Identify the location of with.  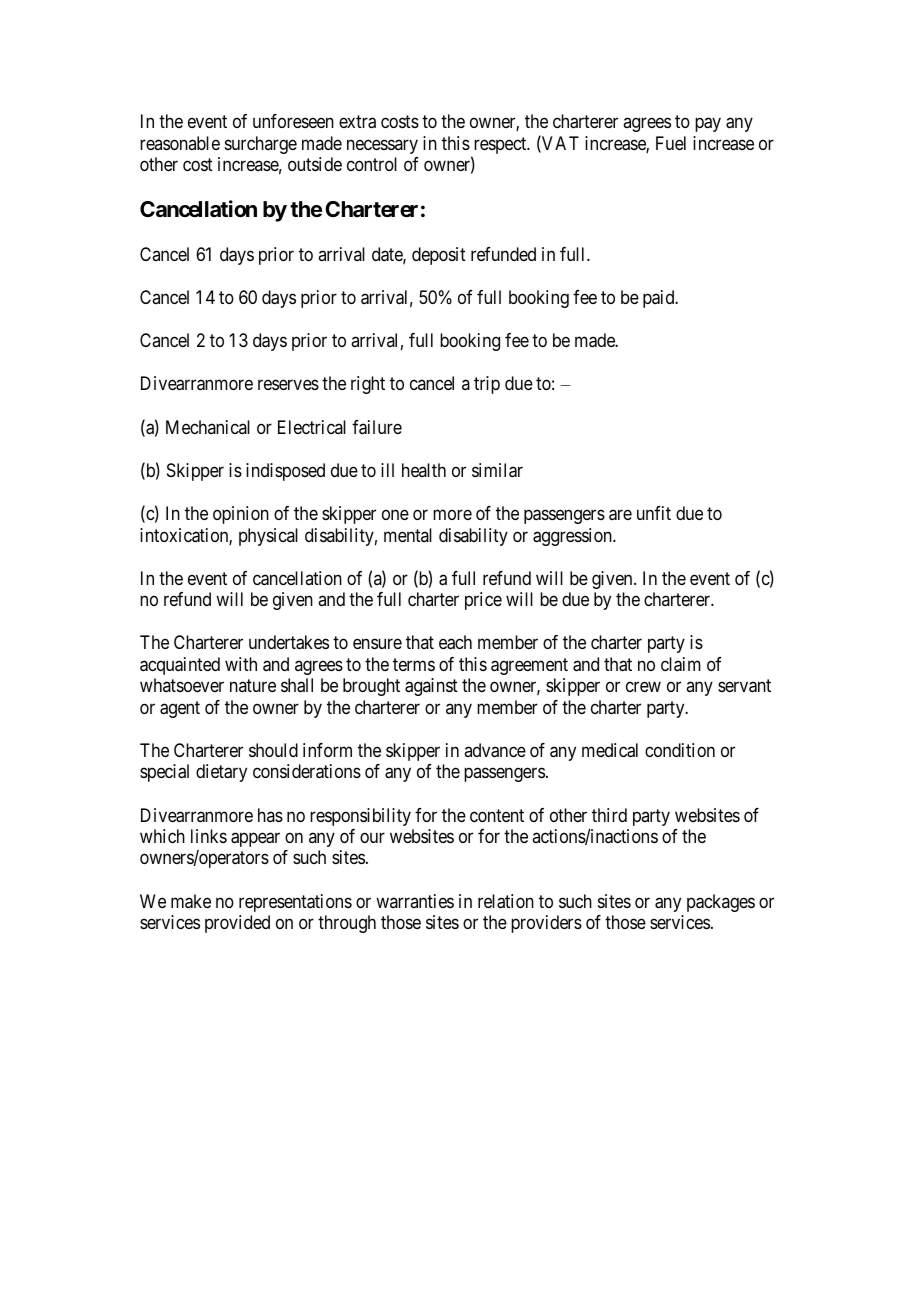
(241, 664).
